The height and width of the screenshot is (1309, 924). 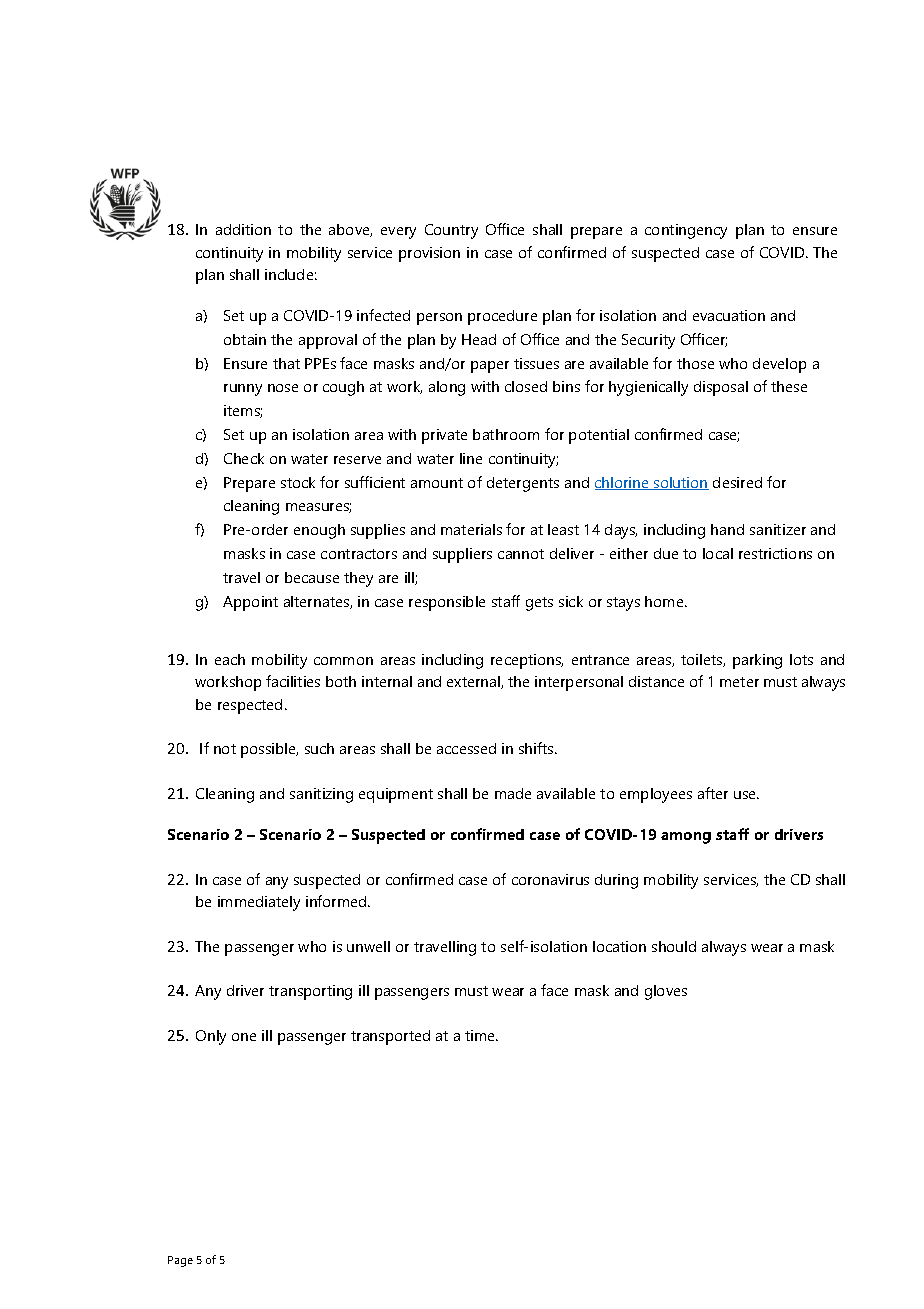 I want to click on immediately, so click(x=259, y=903).
